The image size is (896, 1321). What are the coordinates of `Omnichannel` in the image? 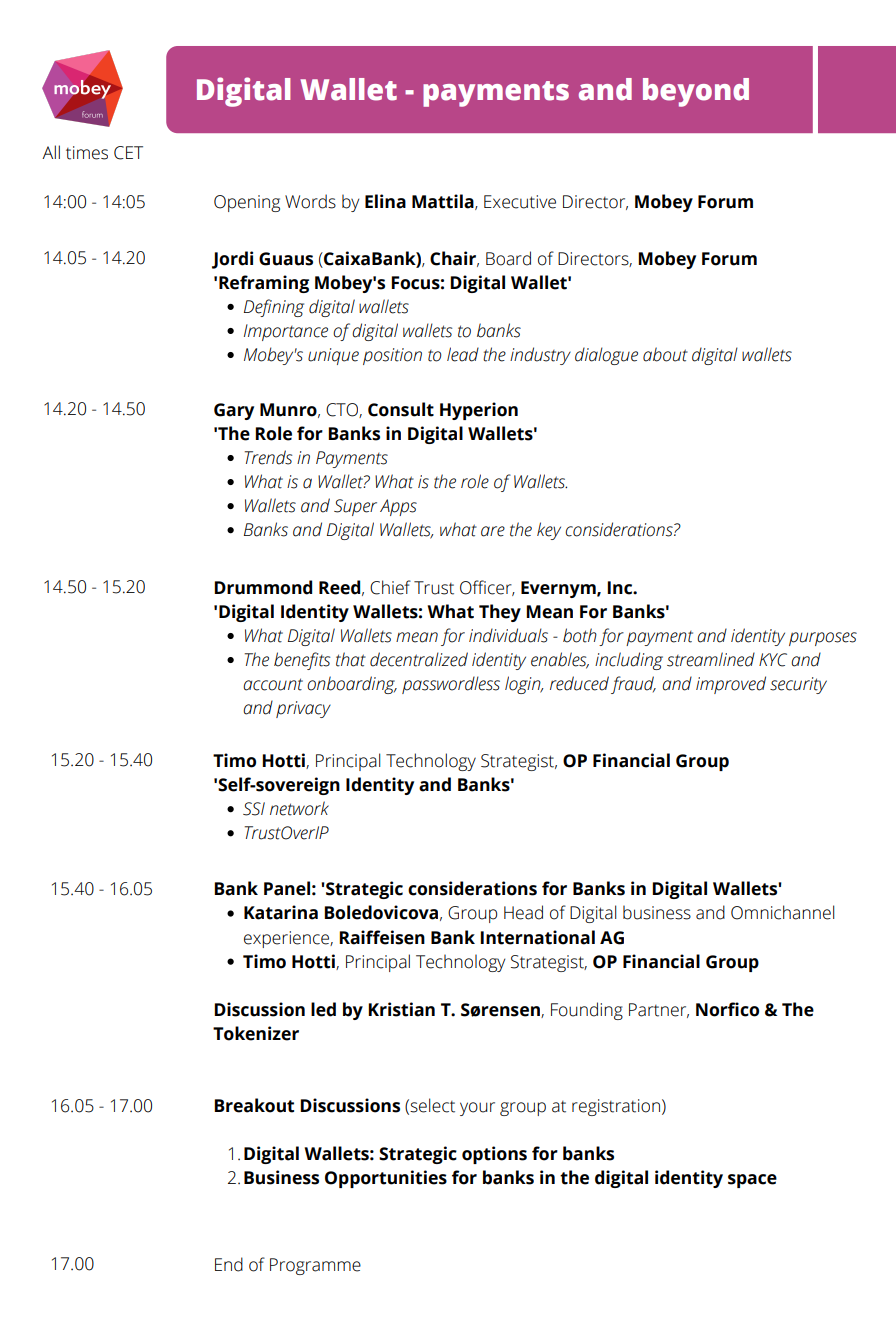 It's located at (782, 912).
